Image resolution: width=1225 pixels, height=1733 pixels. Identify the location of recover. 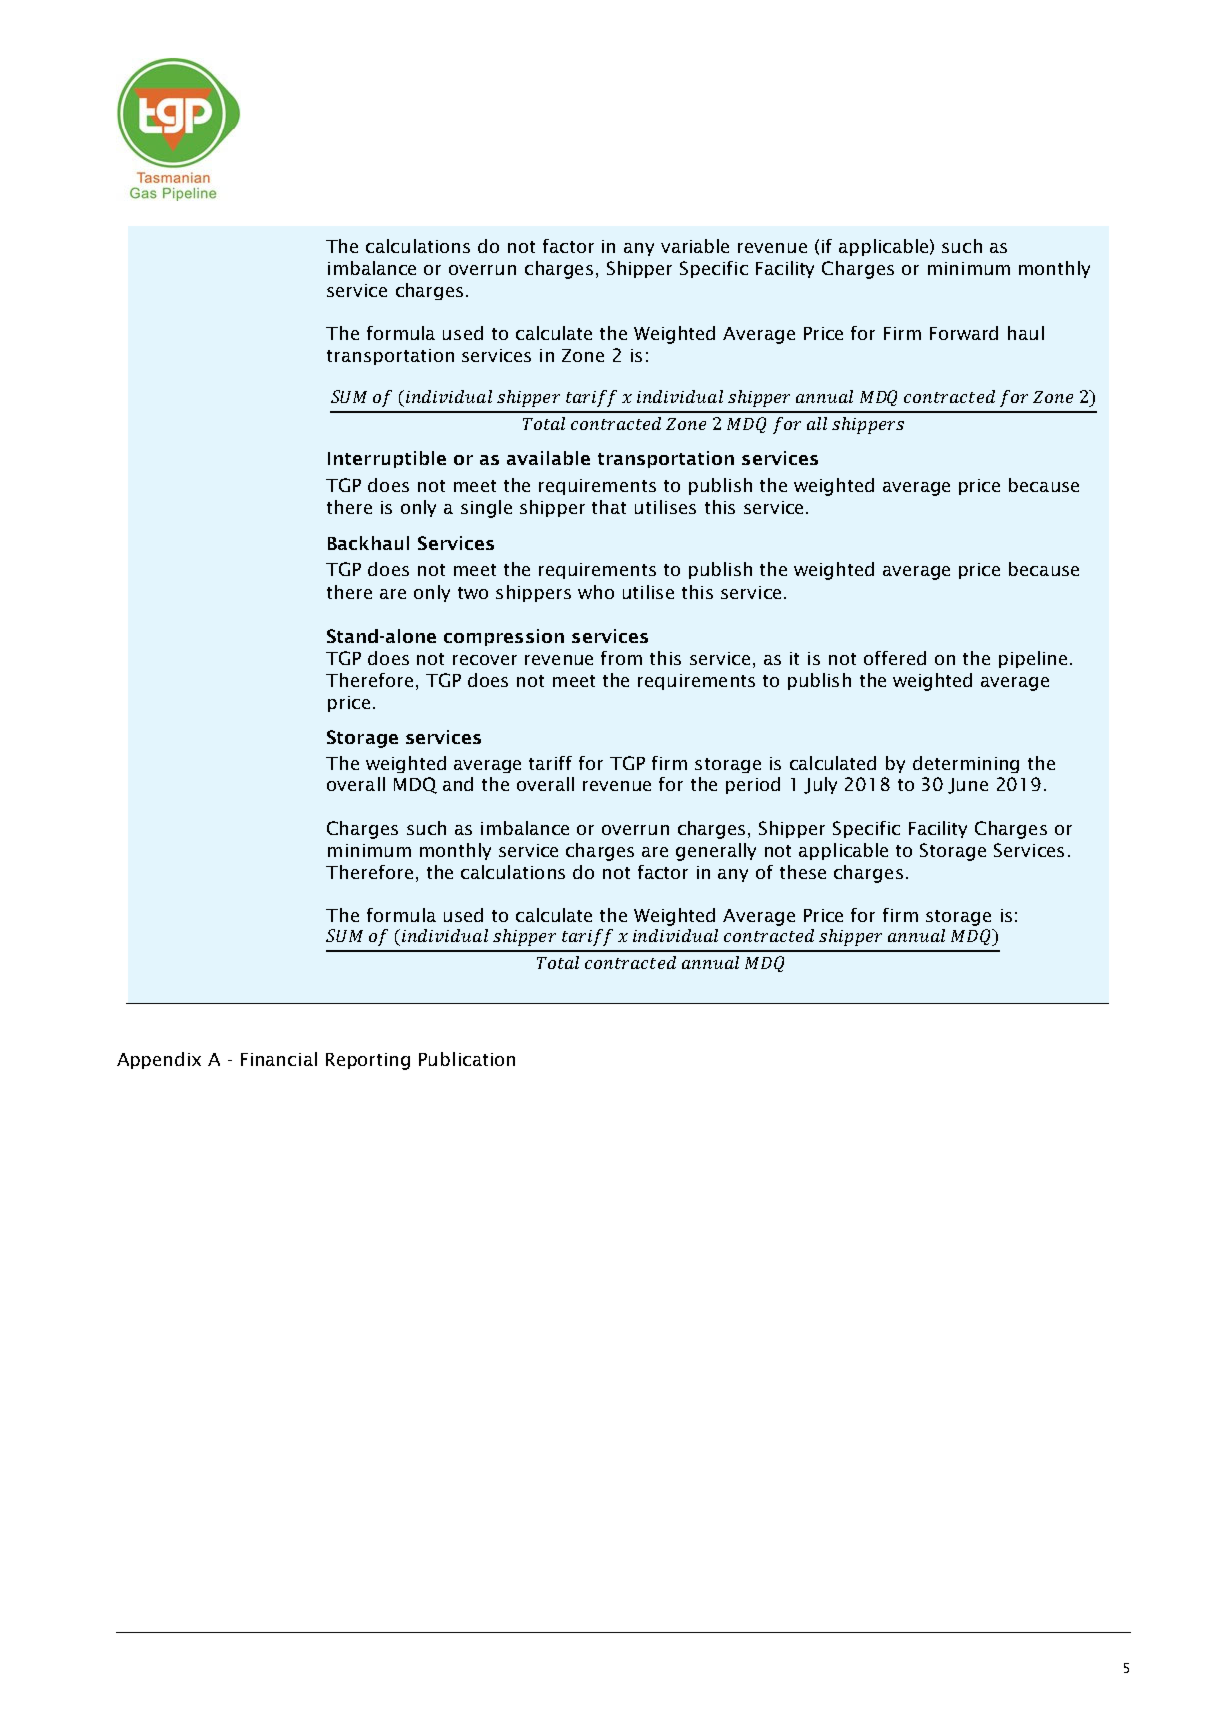
(485, 660).
